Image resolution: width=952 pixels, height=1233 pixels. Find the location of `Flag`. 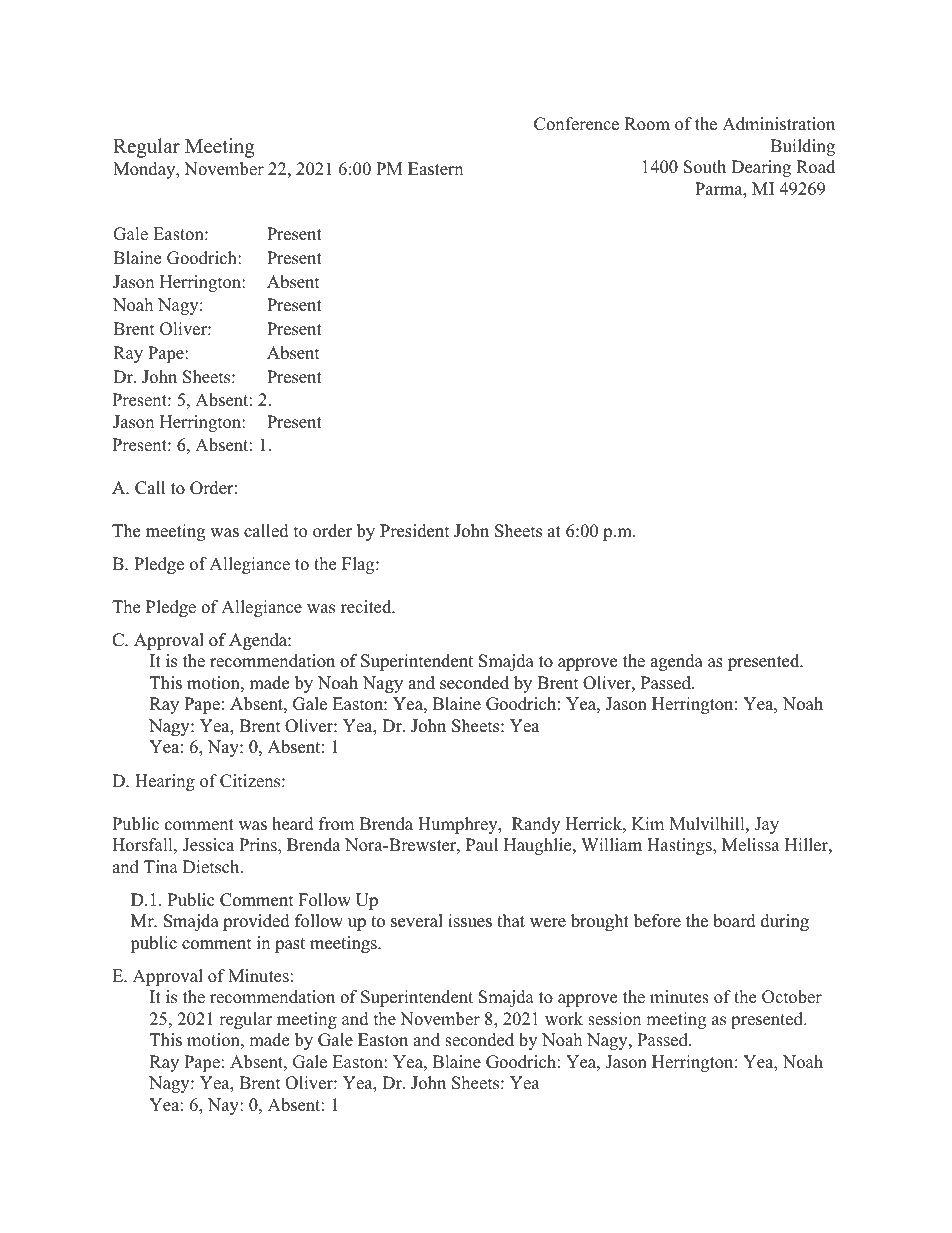

Flag is located at coordinates (359, 565).
